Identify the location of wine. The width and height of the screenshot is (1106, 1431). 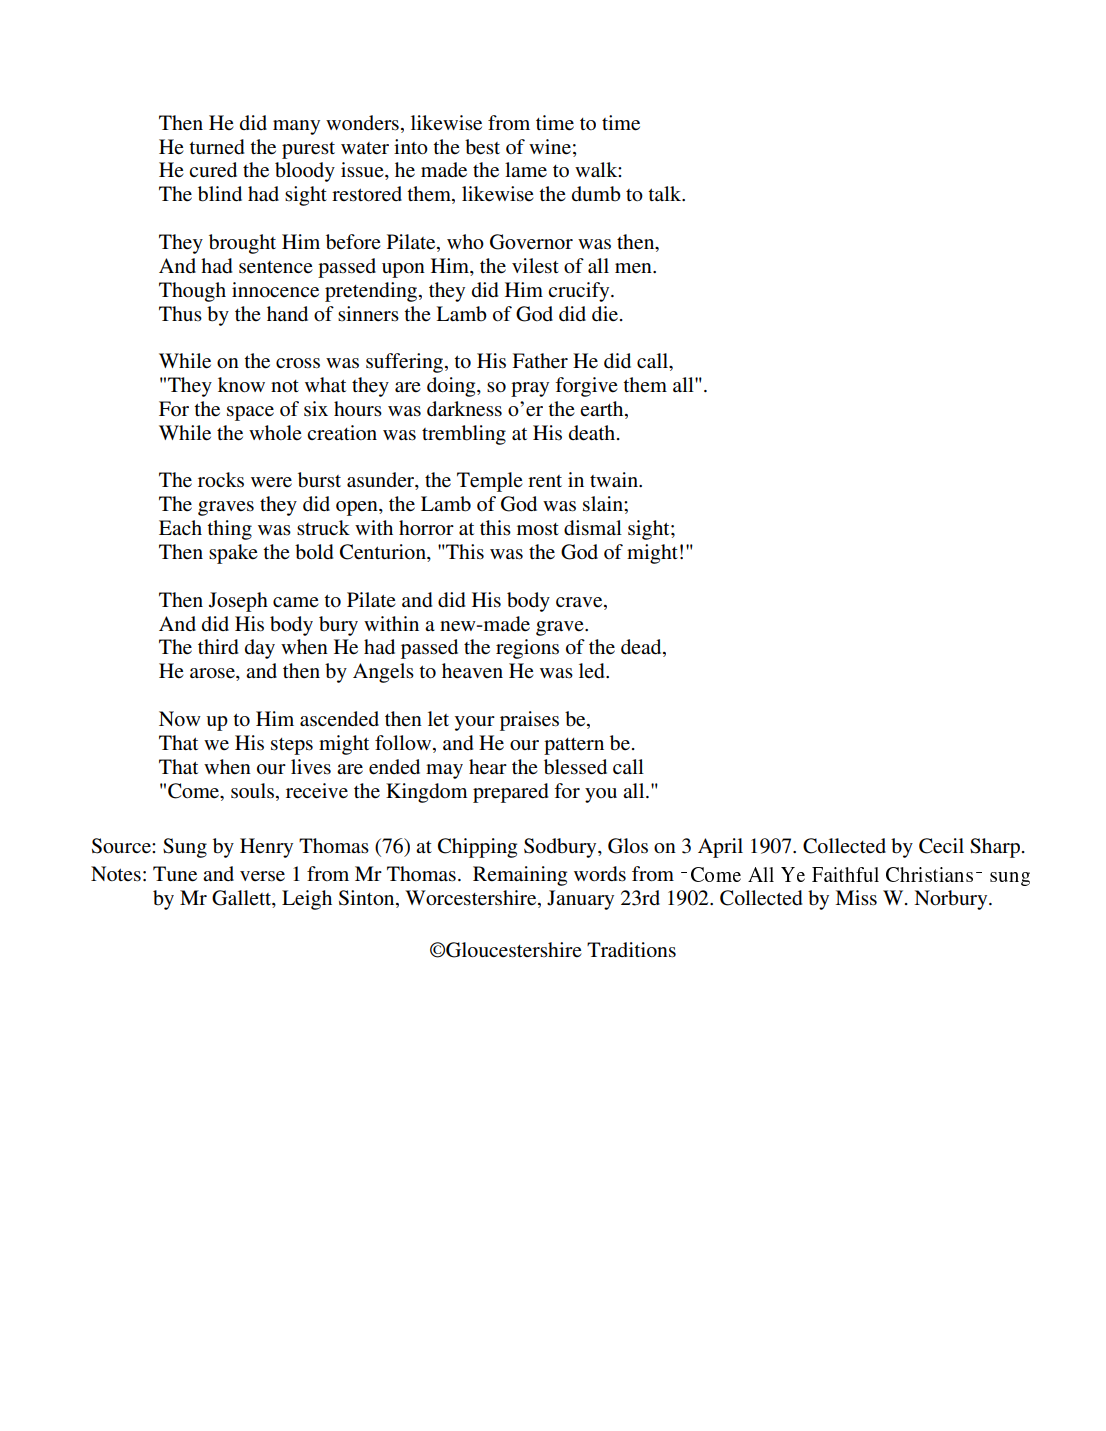
(550, 146).
